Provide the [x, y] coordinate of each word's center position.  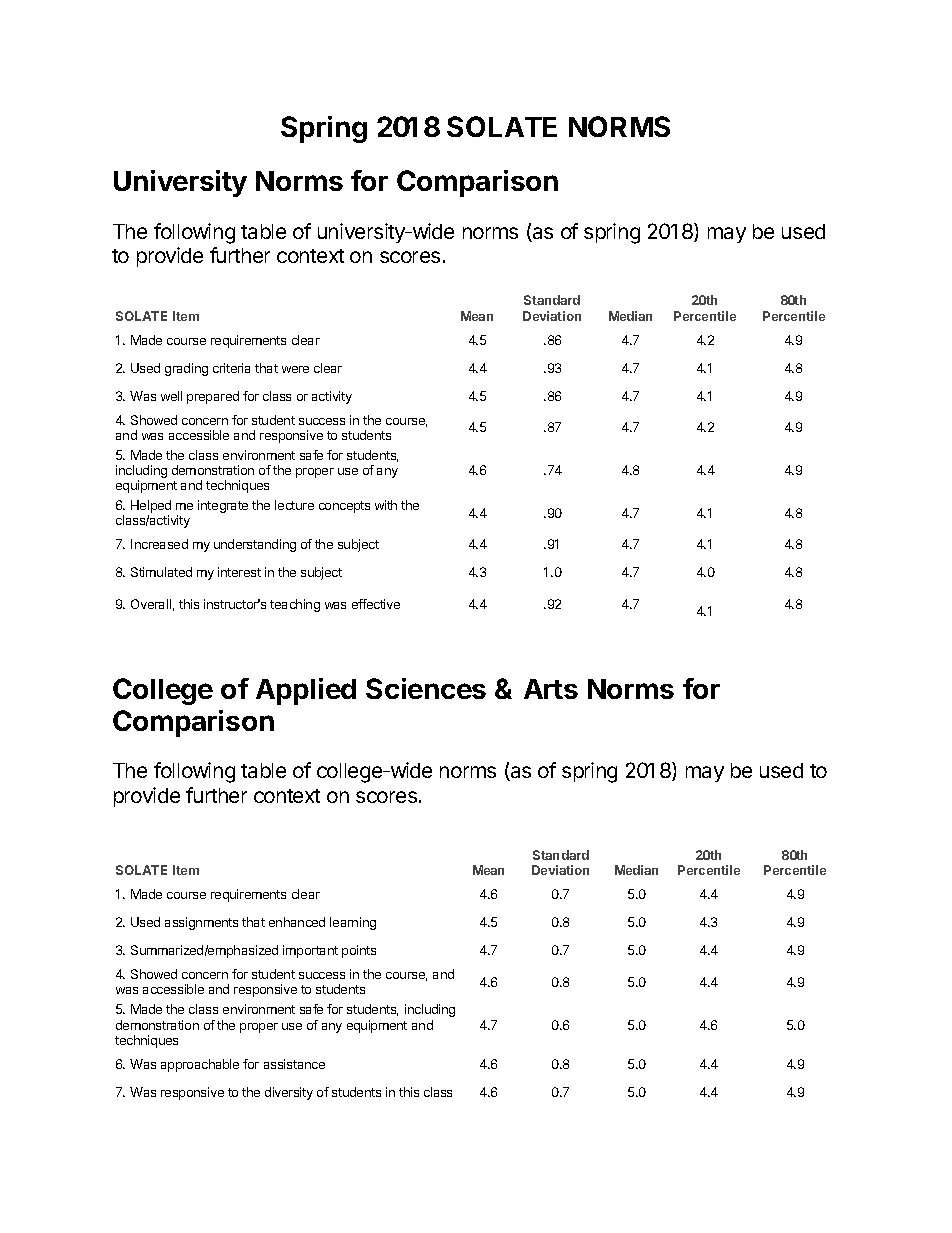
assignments [201, 923]
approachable [200, 1065]
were [295, 369]
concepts [344, 507]
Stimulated [161, 572]
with [386, 505]
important [310, 951]
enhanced [297, 922]
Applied [306, 691]
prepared [213, 397]
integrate [223, 506]
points [359, 951]
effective [376, 604]
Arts [551, 689]
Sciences [426, 688]
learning [353, 923]
